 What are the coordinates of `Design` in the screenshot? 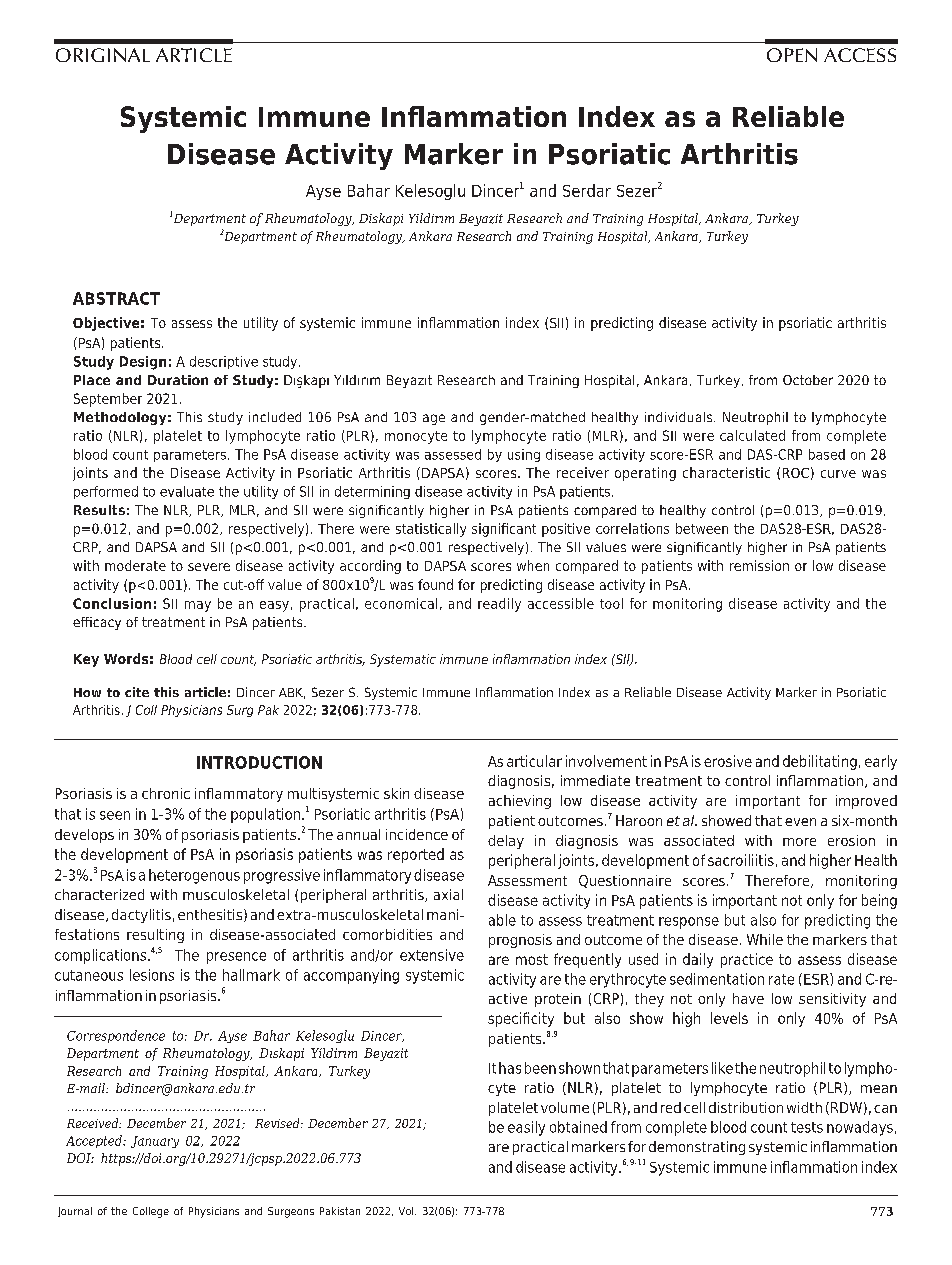 It's located at (143, 363).
